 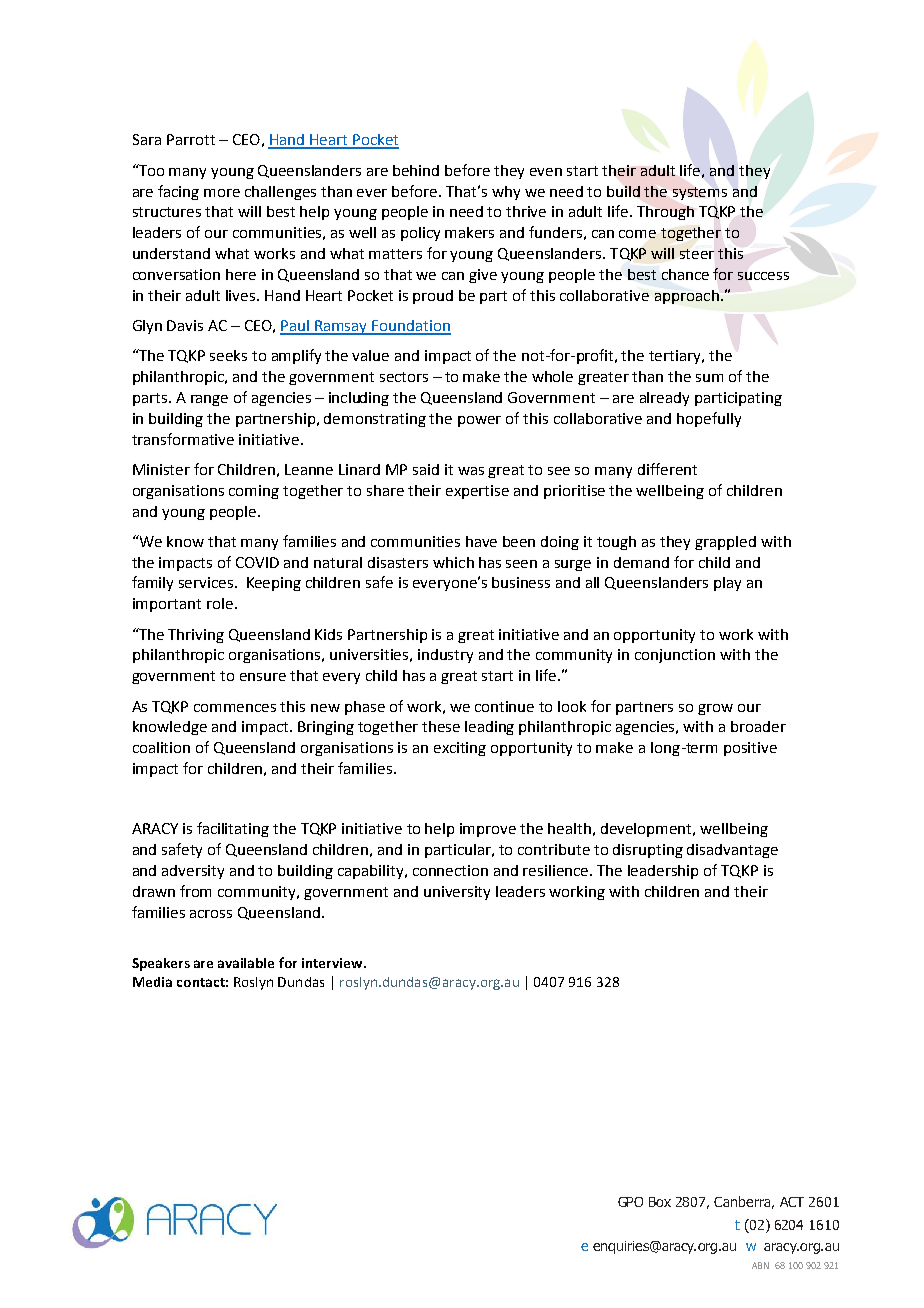 What do you see at coordinates (457, 893) in the image?
I see `university` at bounding box center [457, 893].
